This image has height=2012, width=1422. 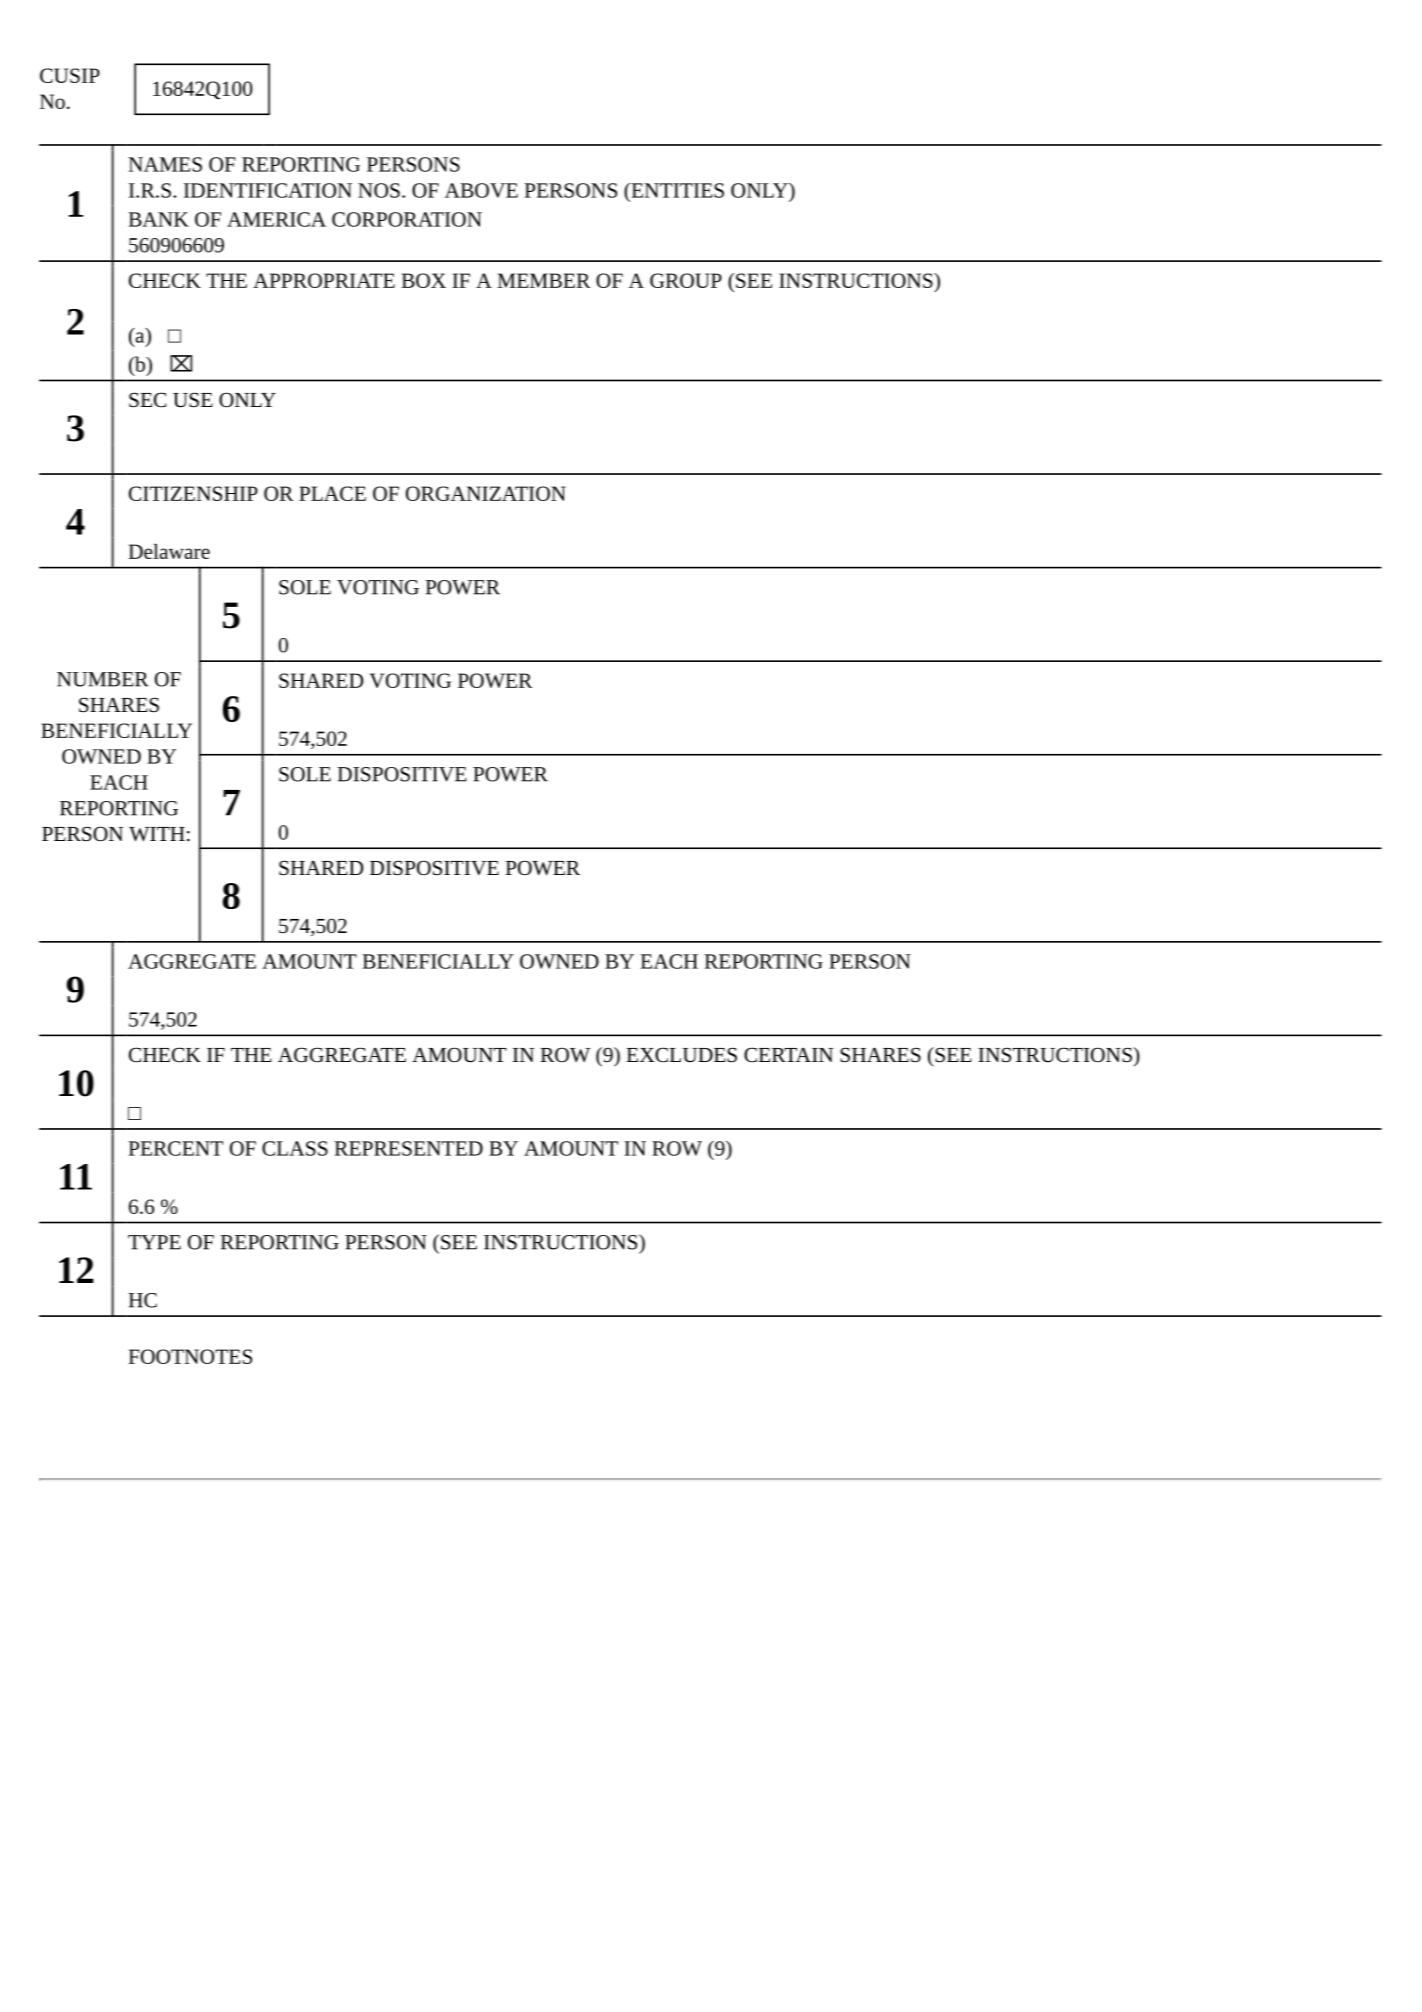 What do you see at coordinates (486, 493) in the image?
I see `ORGANIZATION` at bounding box center [486, 493].
